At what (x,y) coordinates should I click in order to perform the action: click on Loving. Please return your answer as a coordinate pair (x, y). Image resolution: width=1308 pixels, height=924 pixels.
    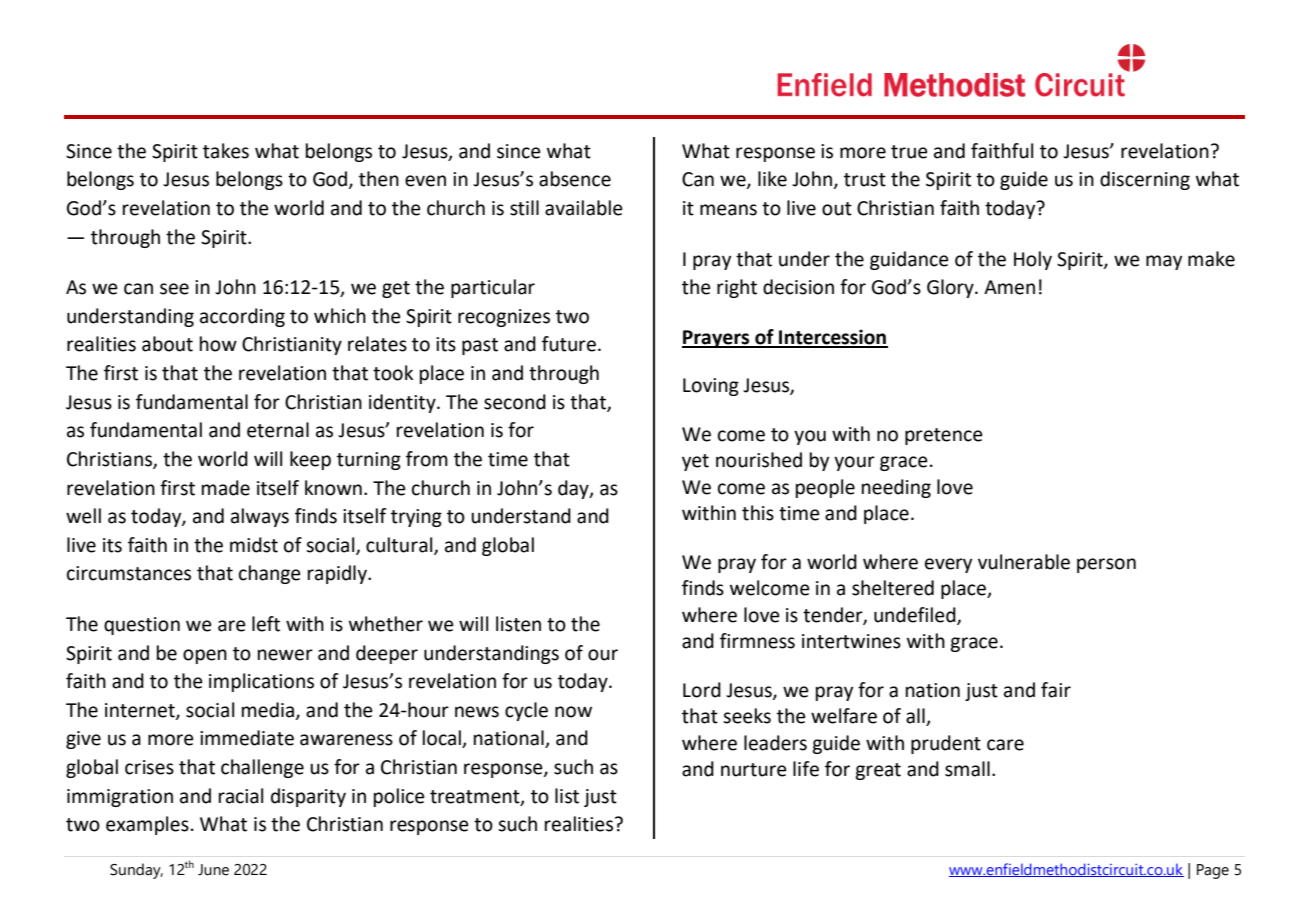
    Looking at the image, I should click on (711, 387).
